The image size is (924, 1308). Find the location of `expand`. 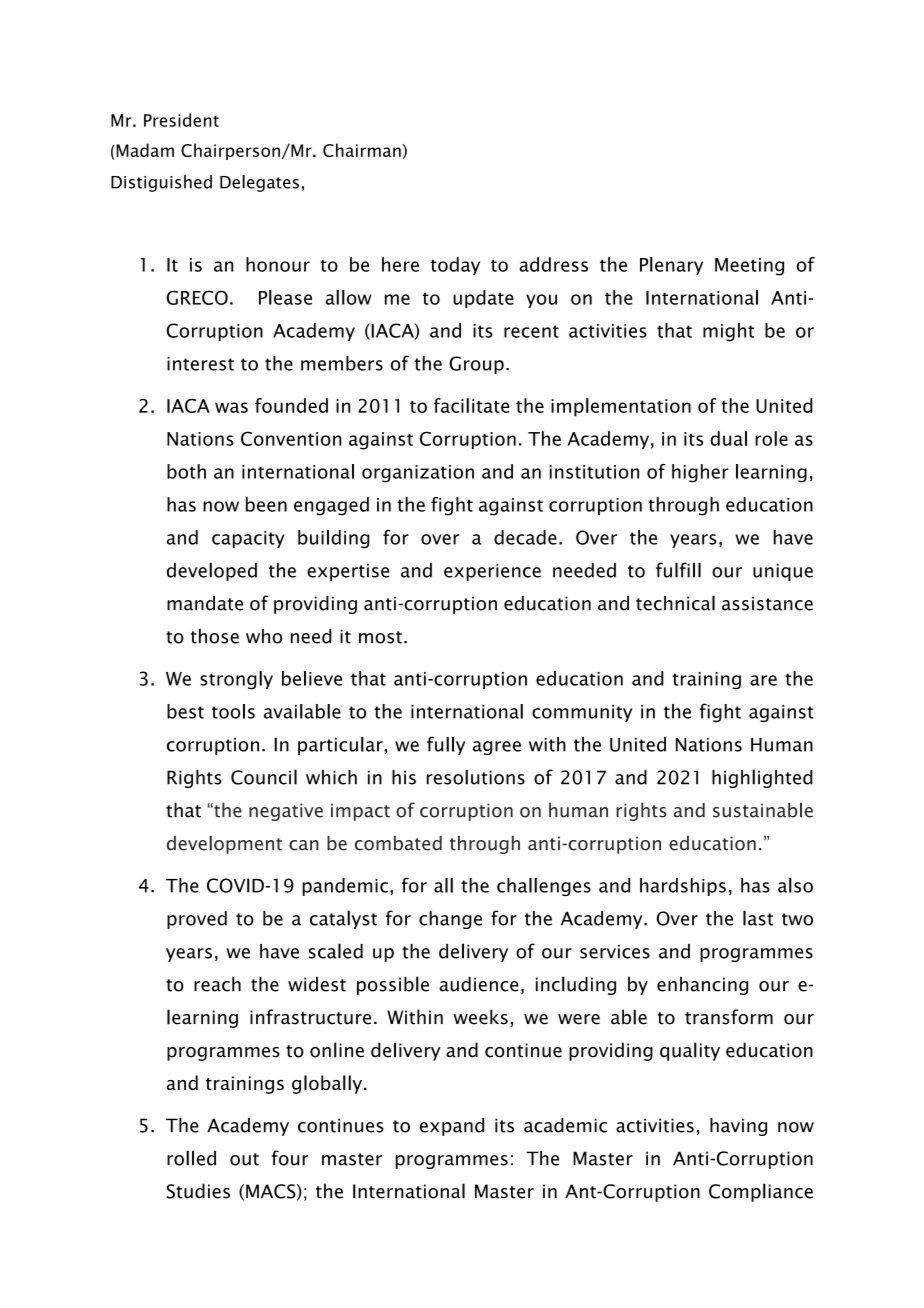

expand is located at coordinates (452, 1127).
